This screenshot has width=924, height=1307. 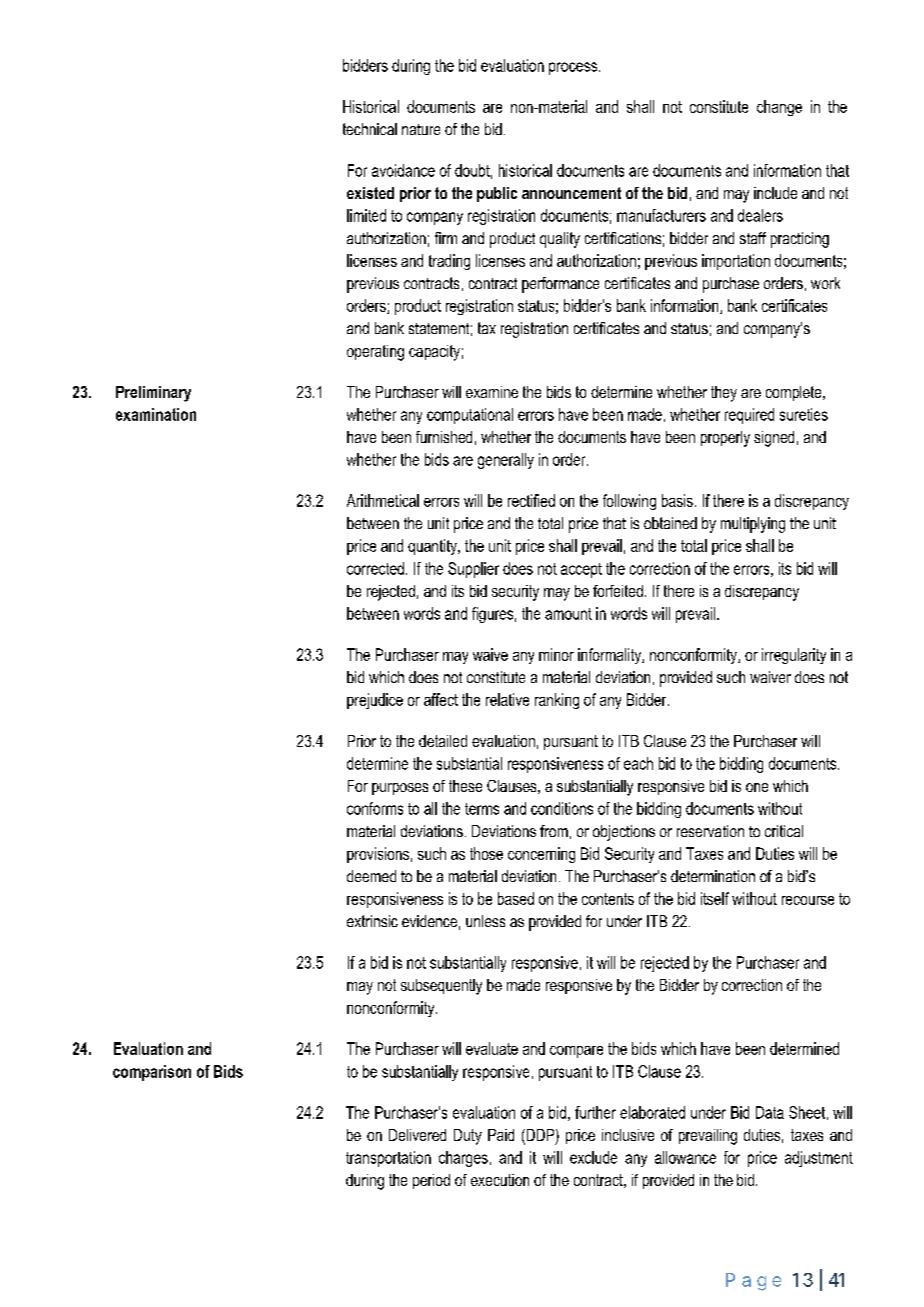 What do you see at coordinates (473, 570) in the screenshot?
I see `Supplier` at bounding box center [473, 570].
